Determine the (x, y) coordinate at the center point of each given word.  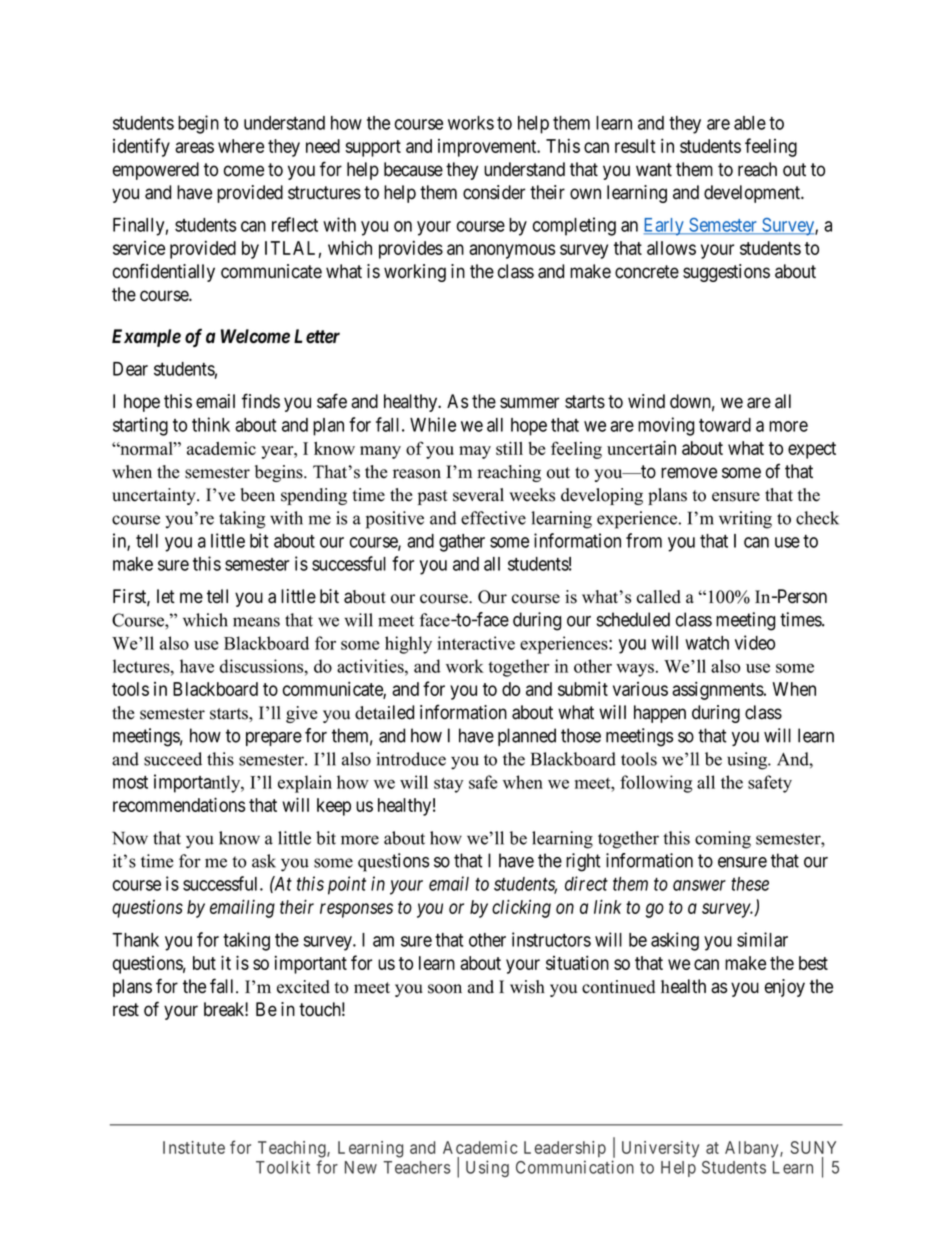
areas (194, 147)
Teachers (417, 1167)
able (750, 123)
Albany (753, 1149)
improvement (488, 148)
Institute (194, 1147)
